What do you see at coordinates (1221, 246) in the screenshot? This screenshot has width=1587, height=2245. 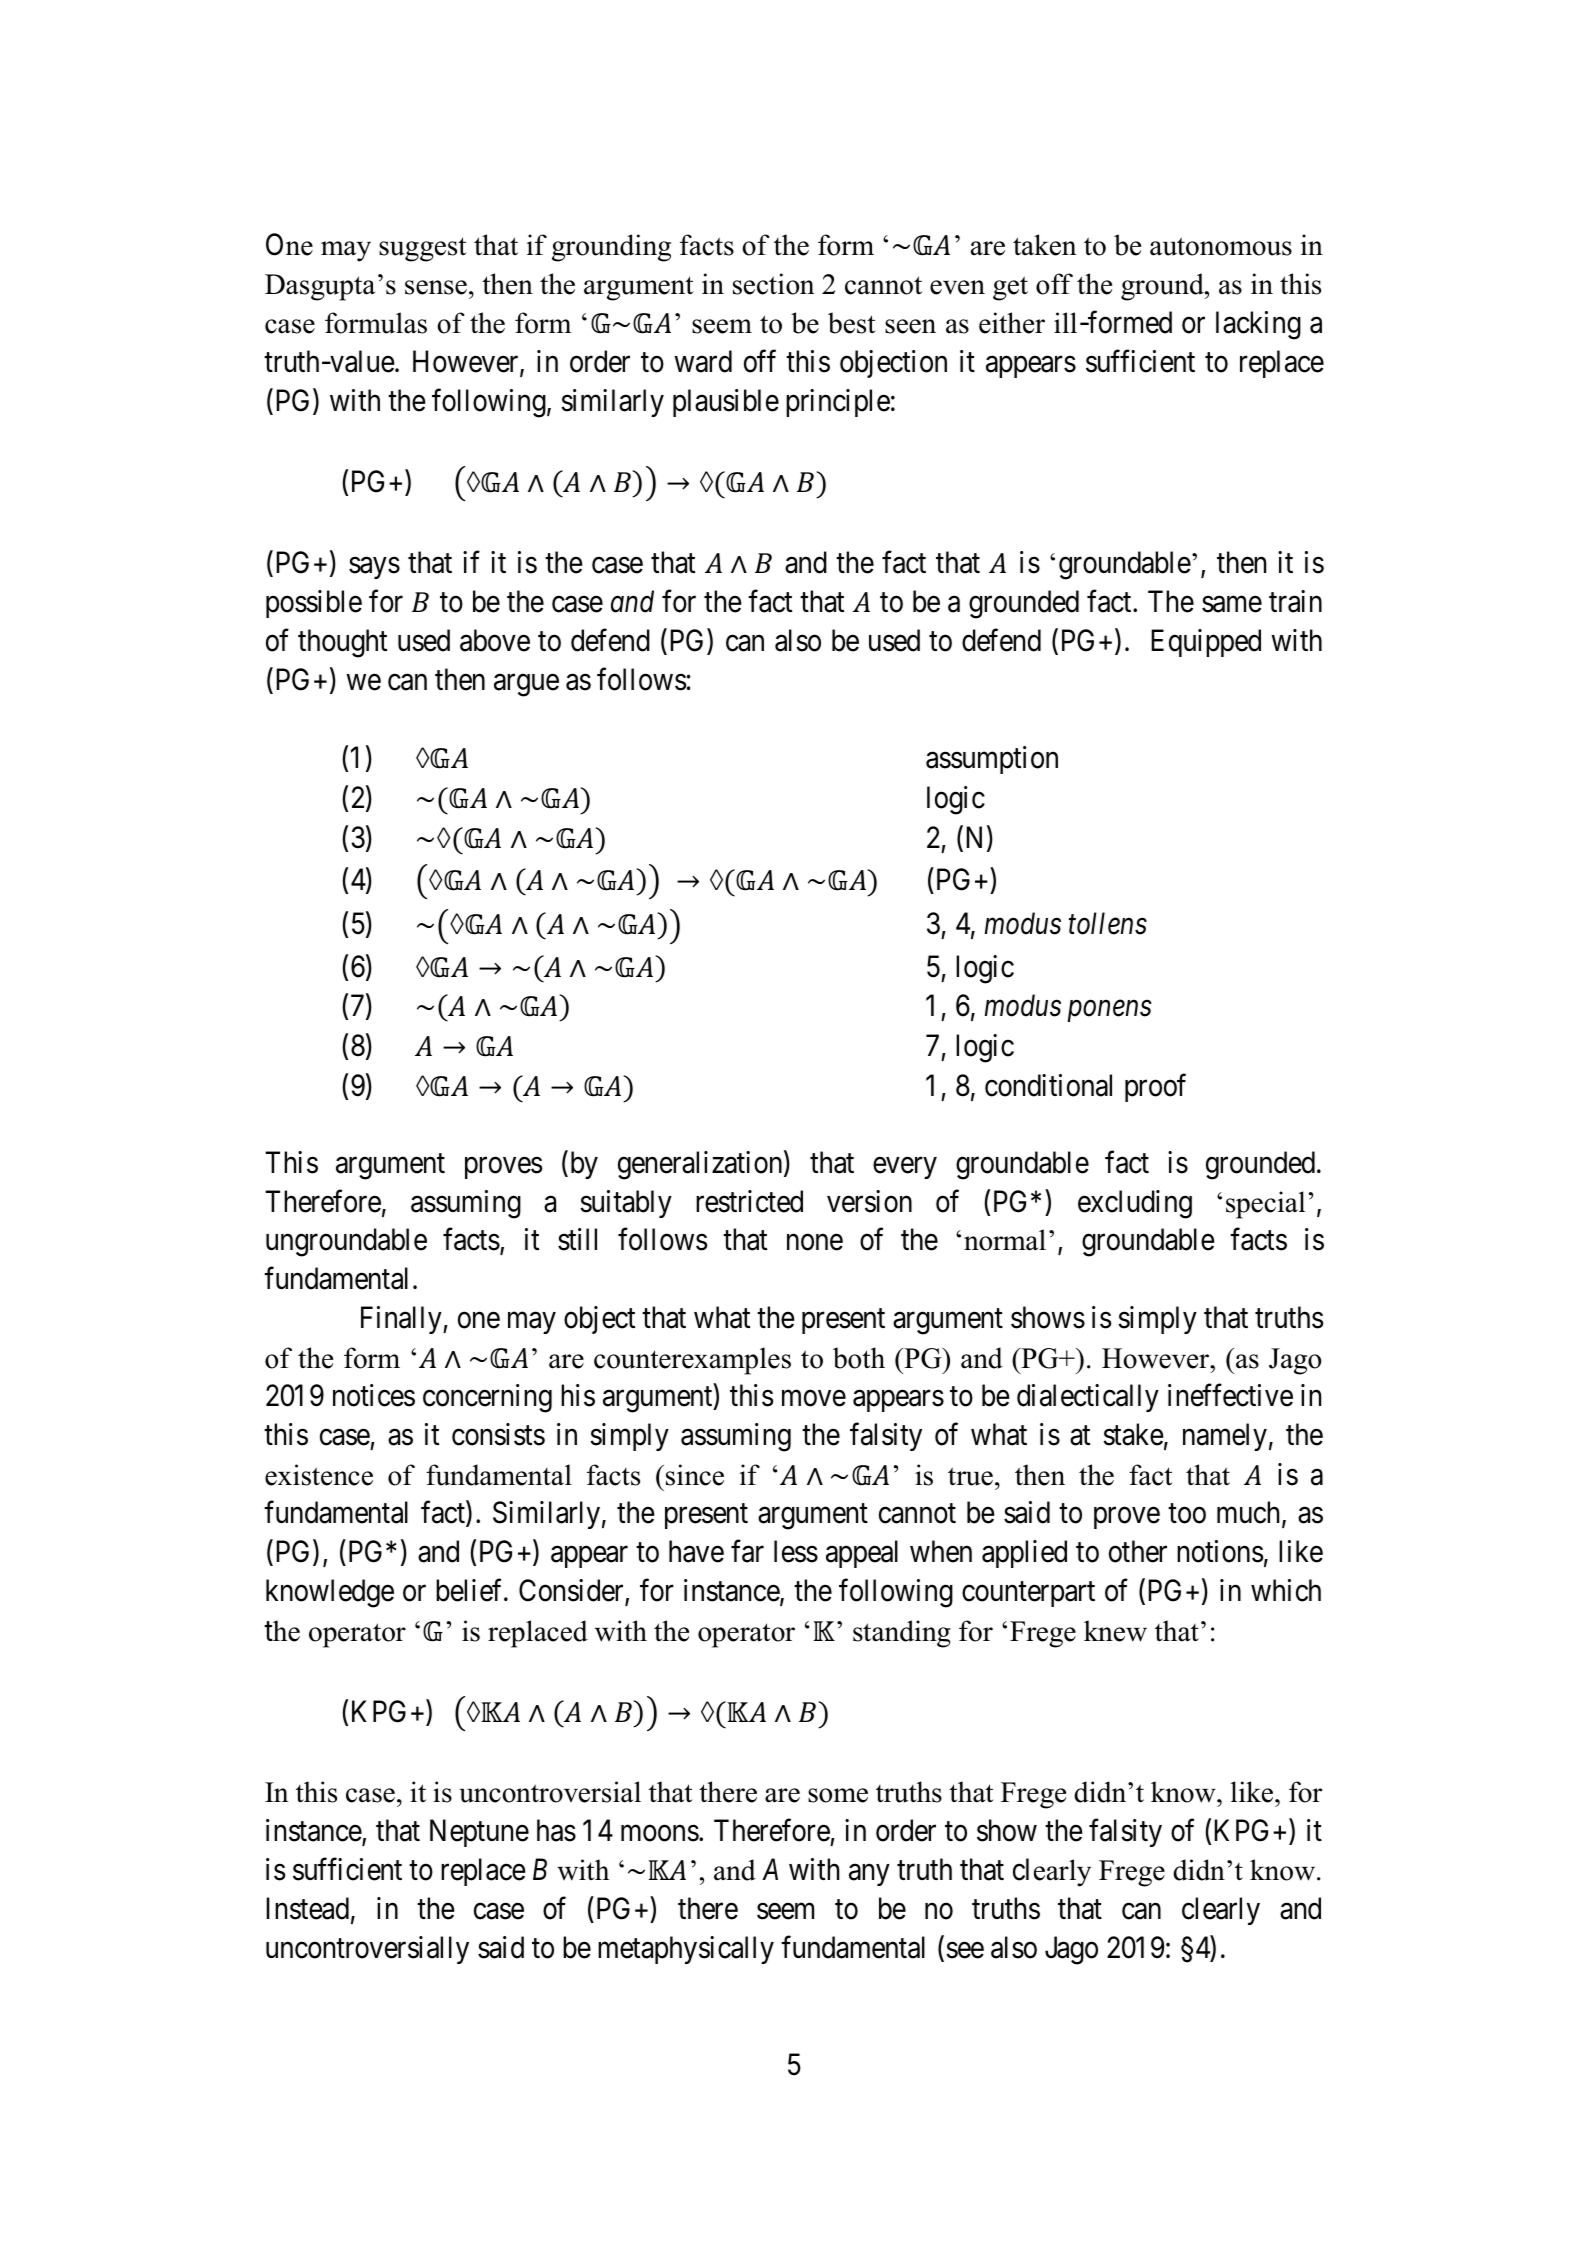 I see `autonomous` at bounding box center [1221, 246].
